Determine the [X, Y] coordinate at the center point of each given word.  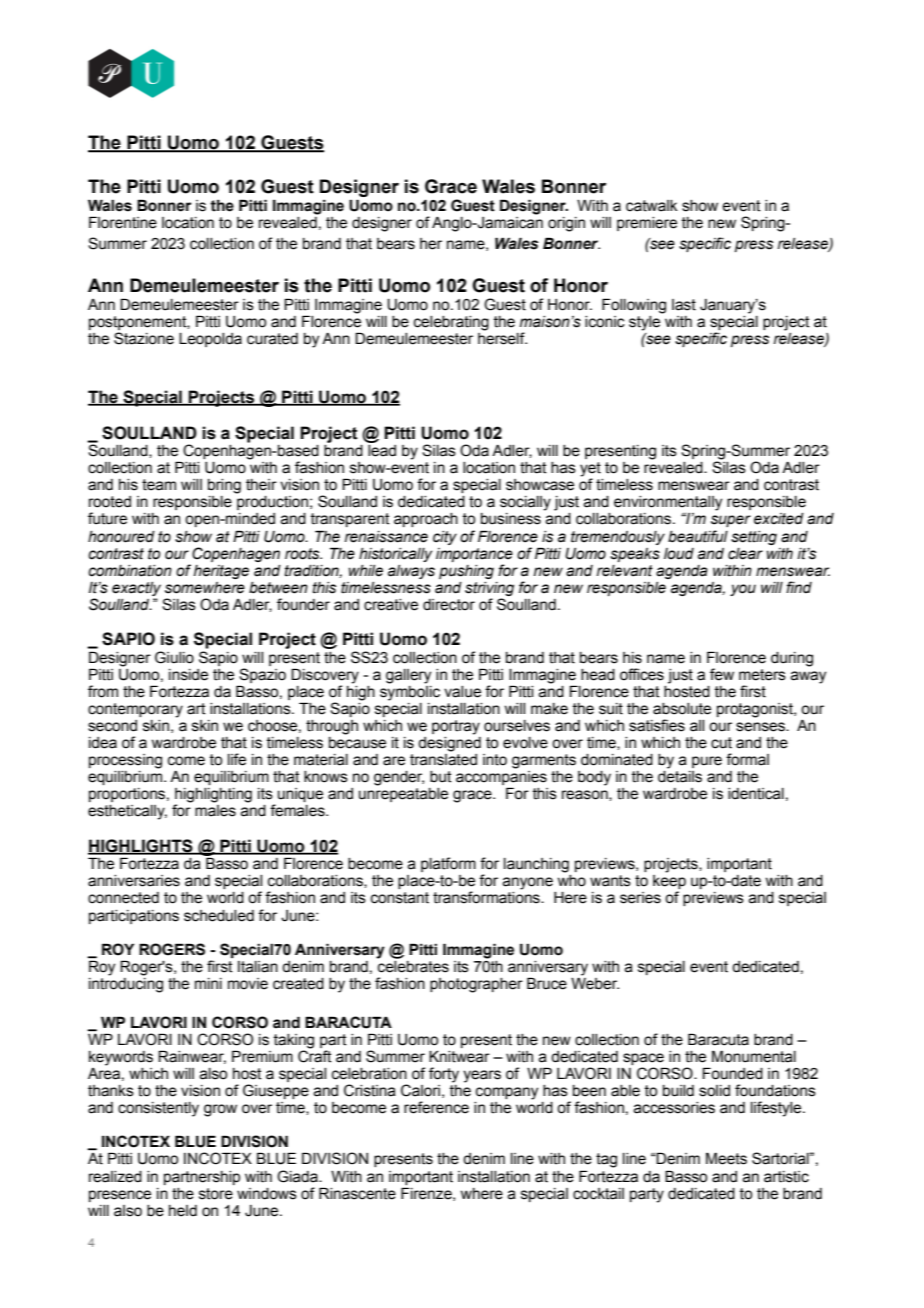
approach [426, 520]
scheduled [219, 916]
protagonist [756, 710]
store [216, 1194]
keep [669, 883]
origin [566, 224]
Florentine [123, 222]
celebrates [413, 965]
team [159, 485]
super [731, 521]
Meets [726, 1158]
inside [188, 675]
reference [436, 1107]
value [462, 692]
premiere [647, 224]
